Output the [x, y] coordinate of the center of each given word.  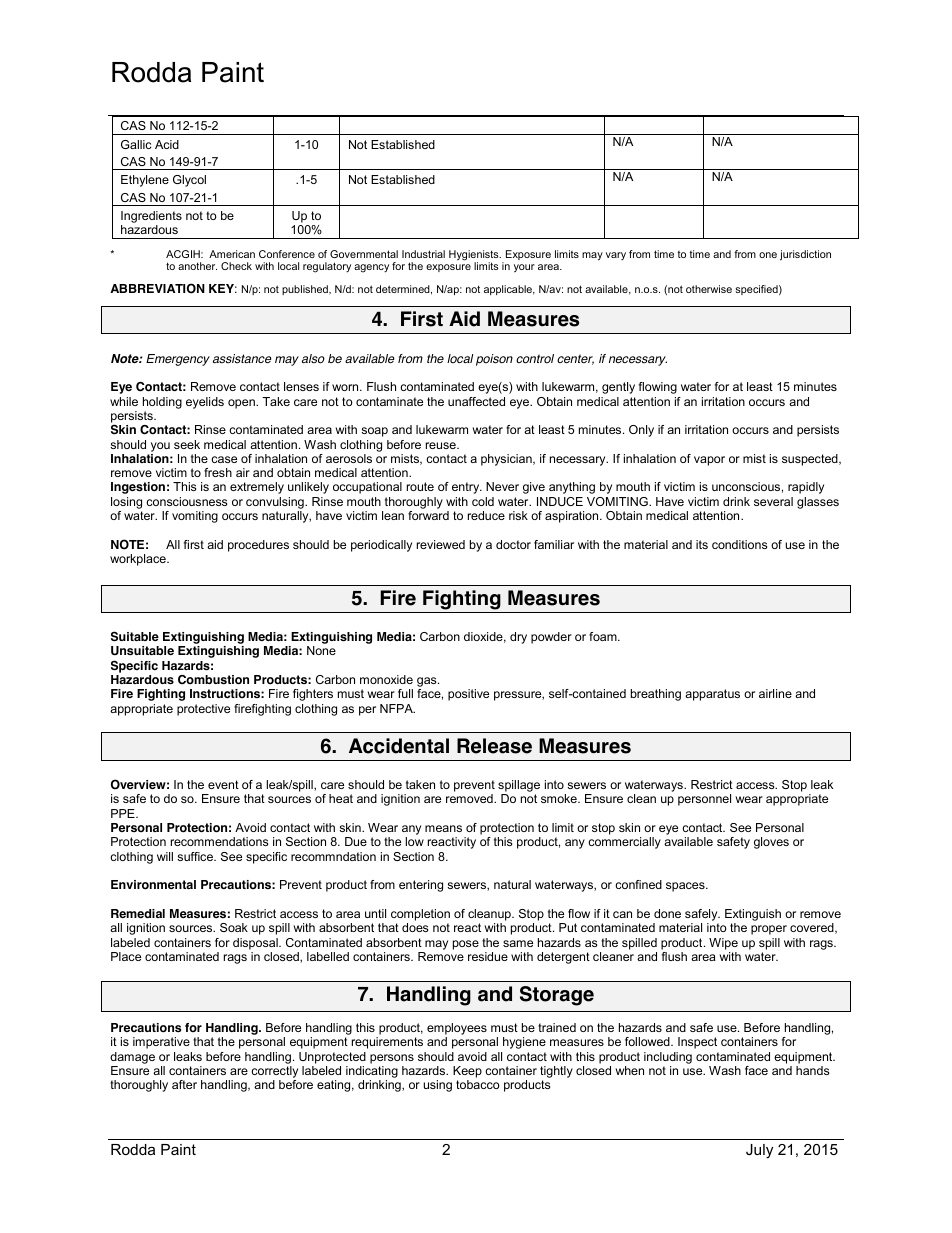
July [759, 1151]
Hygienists [475, 256]
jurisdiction [805, 255]
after [184, 1084]
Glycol [189, 181]
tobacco [478, 1084]
